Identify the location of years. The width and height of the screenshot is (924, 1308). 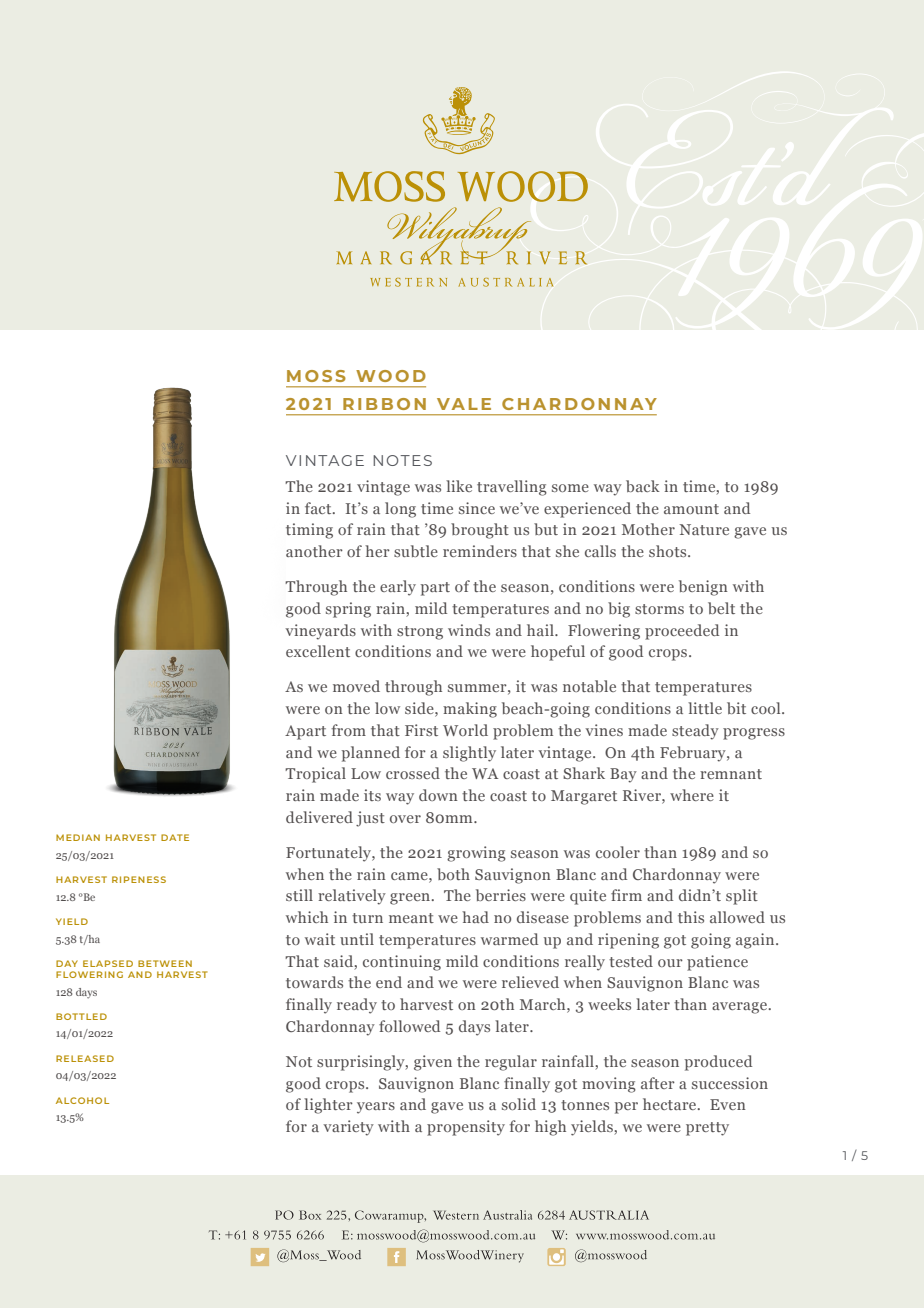
(376, 1108).
